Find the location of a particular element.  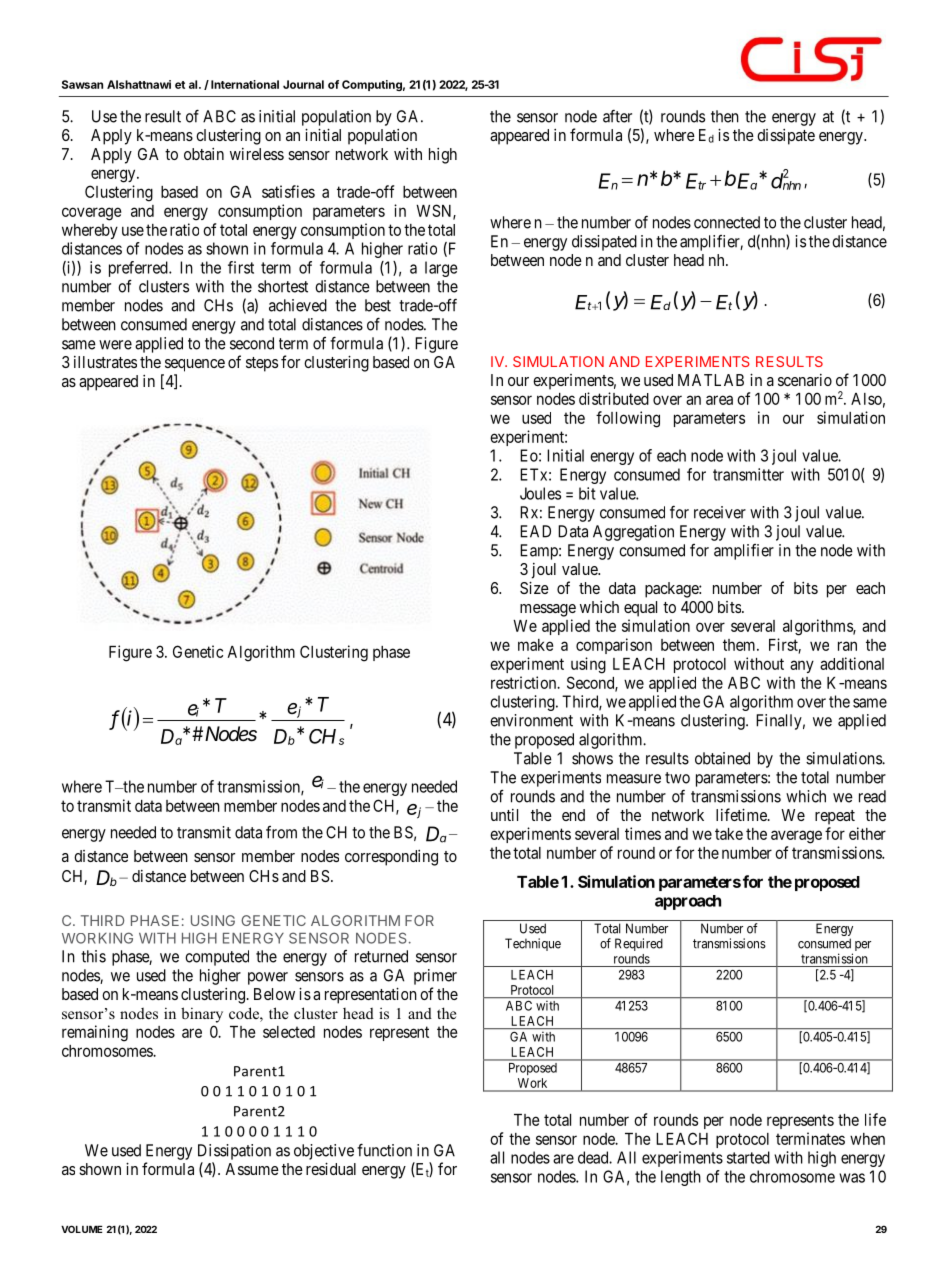

until is located at coordinates (504, 815).
